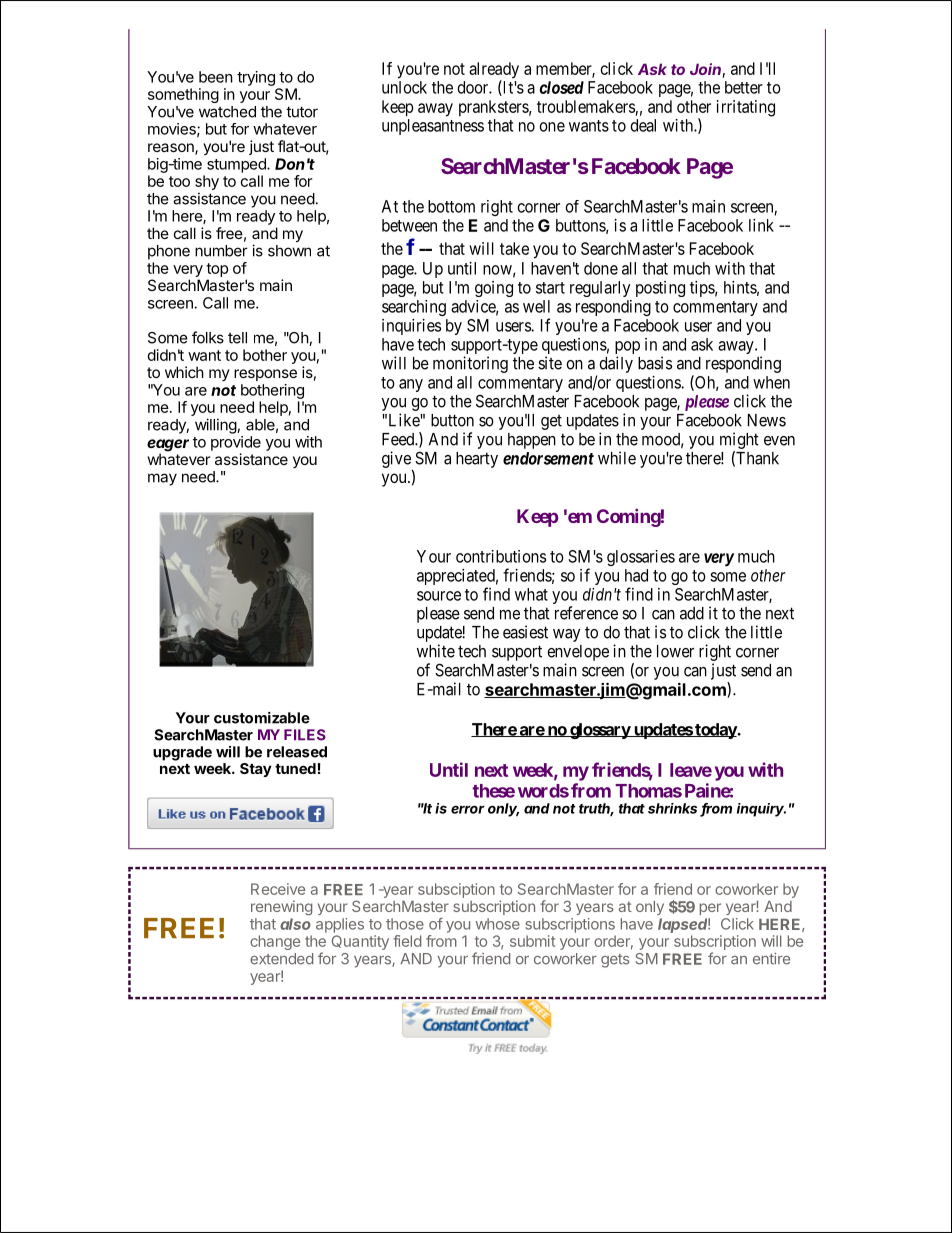  I want to click on contributions, so click(501, 556).
